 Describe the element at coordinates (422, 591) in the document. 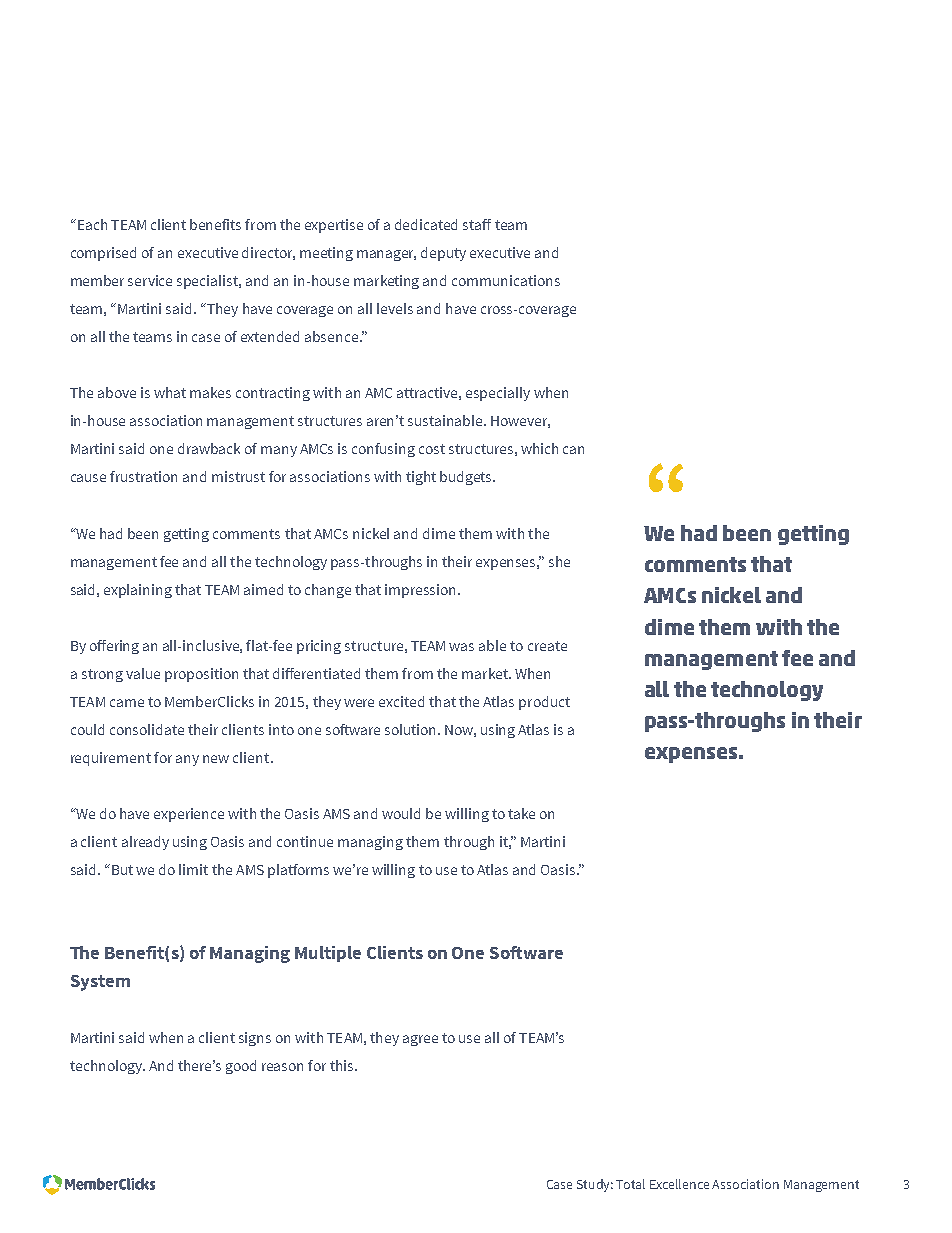

I see `impression` at that location.
